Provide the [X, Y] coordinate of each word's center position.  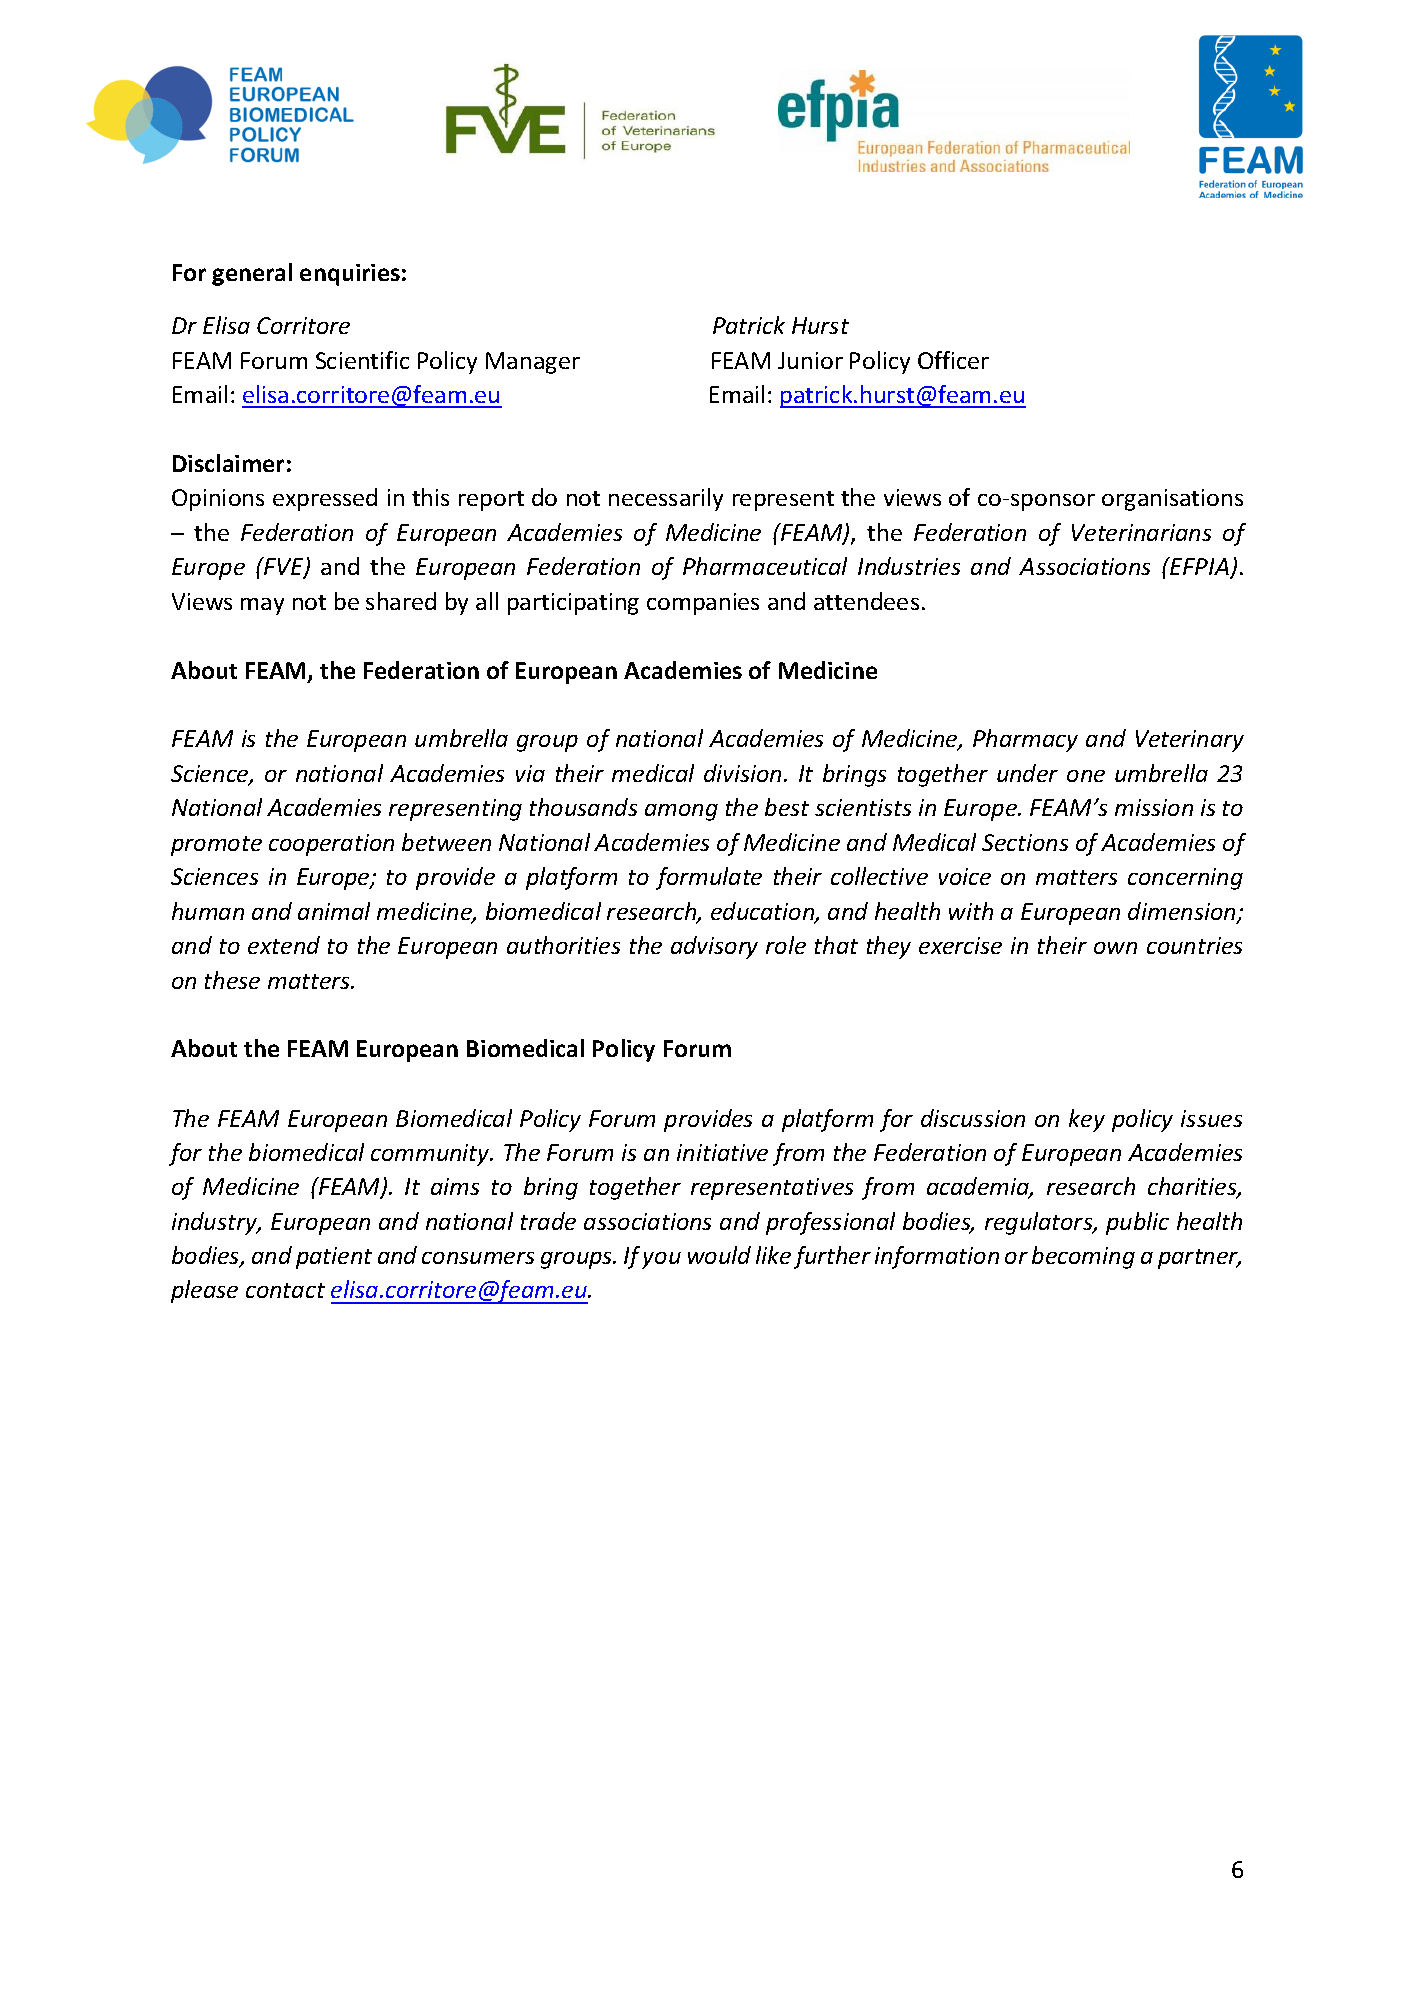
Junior [810, 360]
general [252, 274]
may [262, 606]
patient [334, 1258]
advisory [714, 947]
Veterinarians [1141, 532]
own [1115, 948]
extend [284, 945]
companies [703, 604]
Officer [953, 360]
